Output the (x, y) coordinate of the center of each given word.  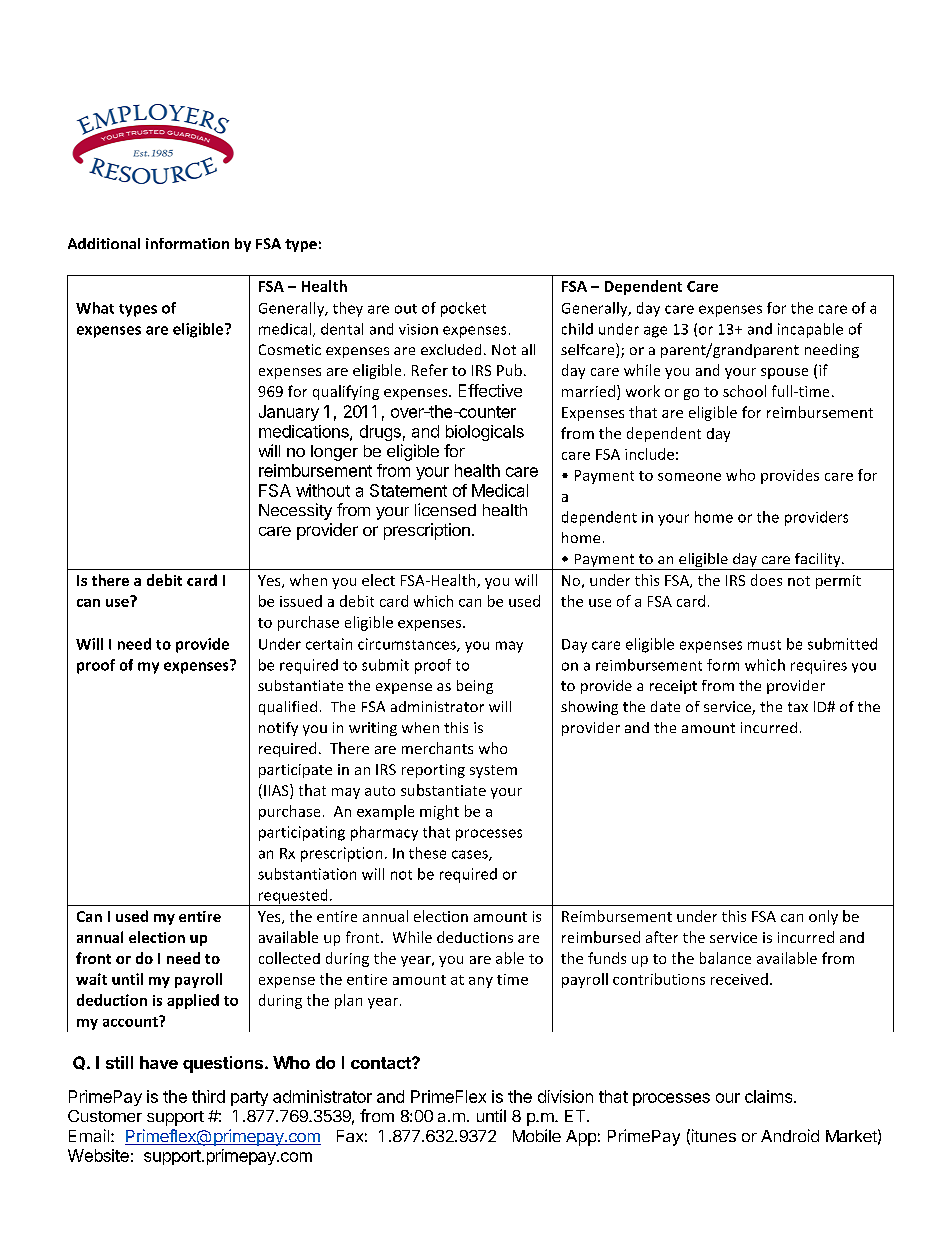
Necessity (295, 511)
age (655, 332)
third (208, 1096)
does (766, 580)
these (427, 853)
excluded (451, 349)
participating (302, 833)
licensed (445, 509)
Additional (104, 243)
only (823, 917)
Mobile (537, 1135)
